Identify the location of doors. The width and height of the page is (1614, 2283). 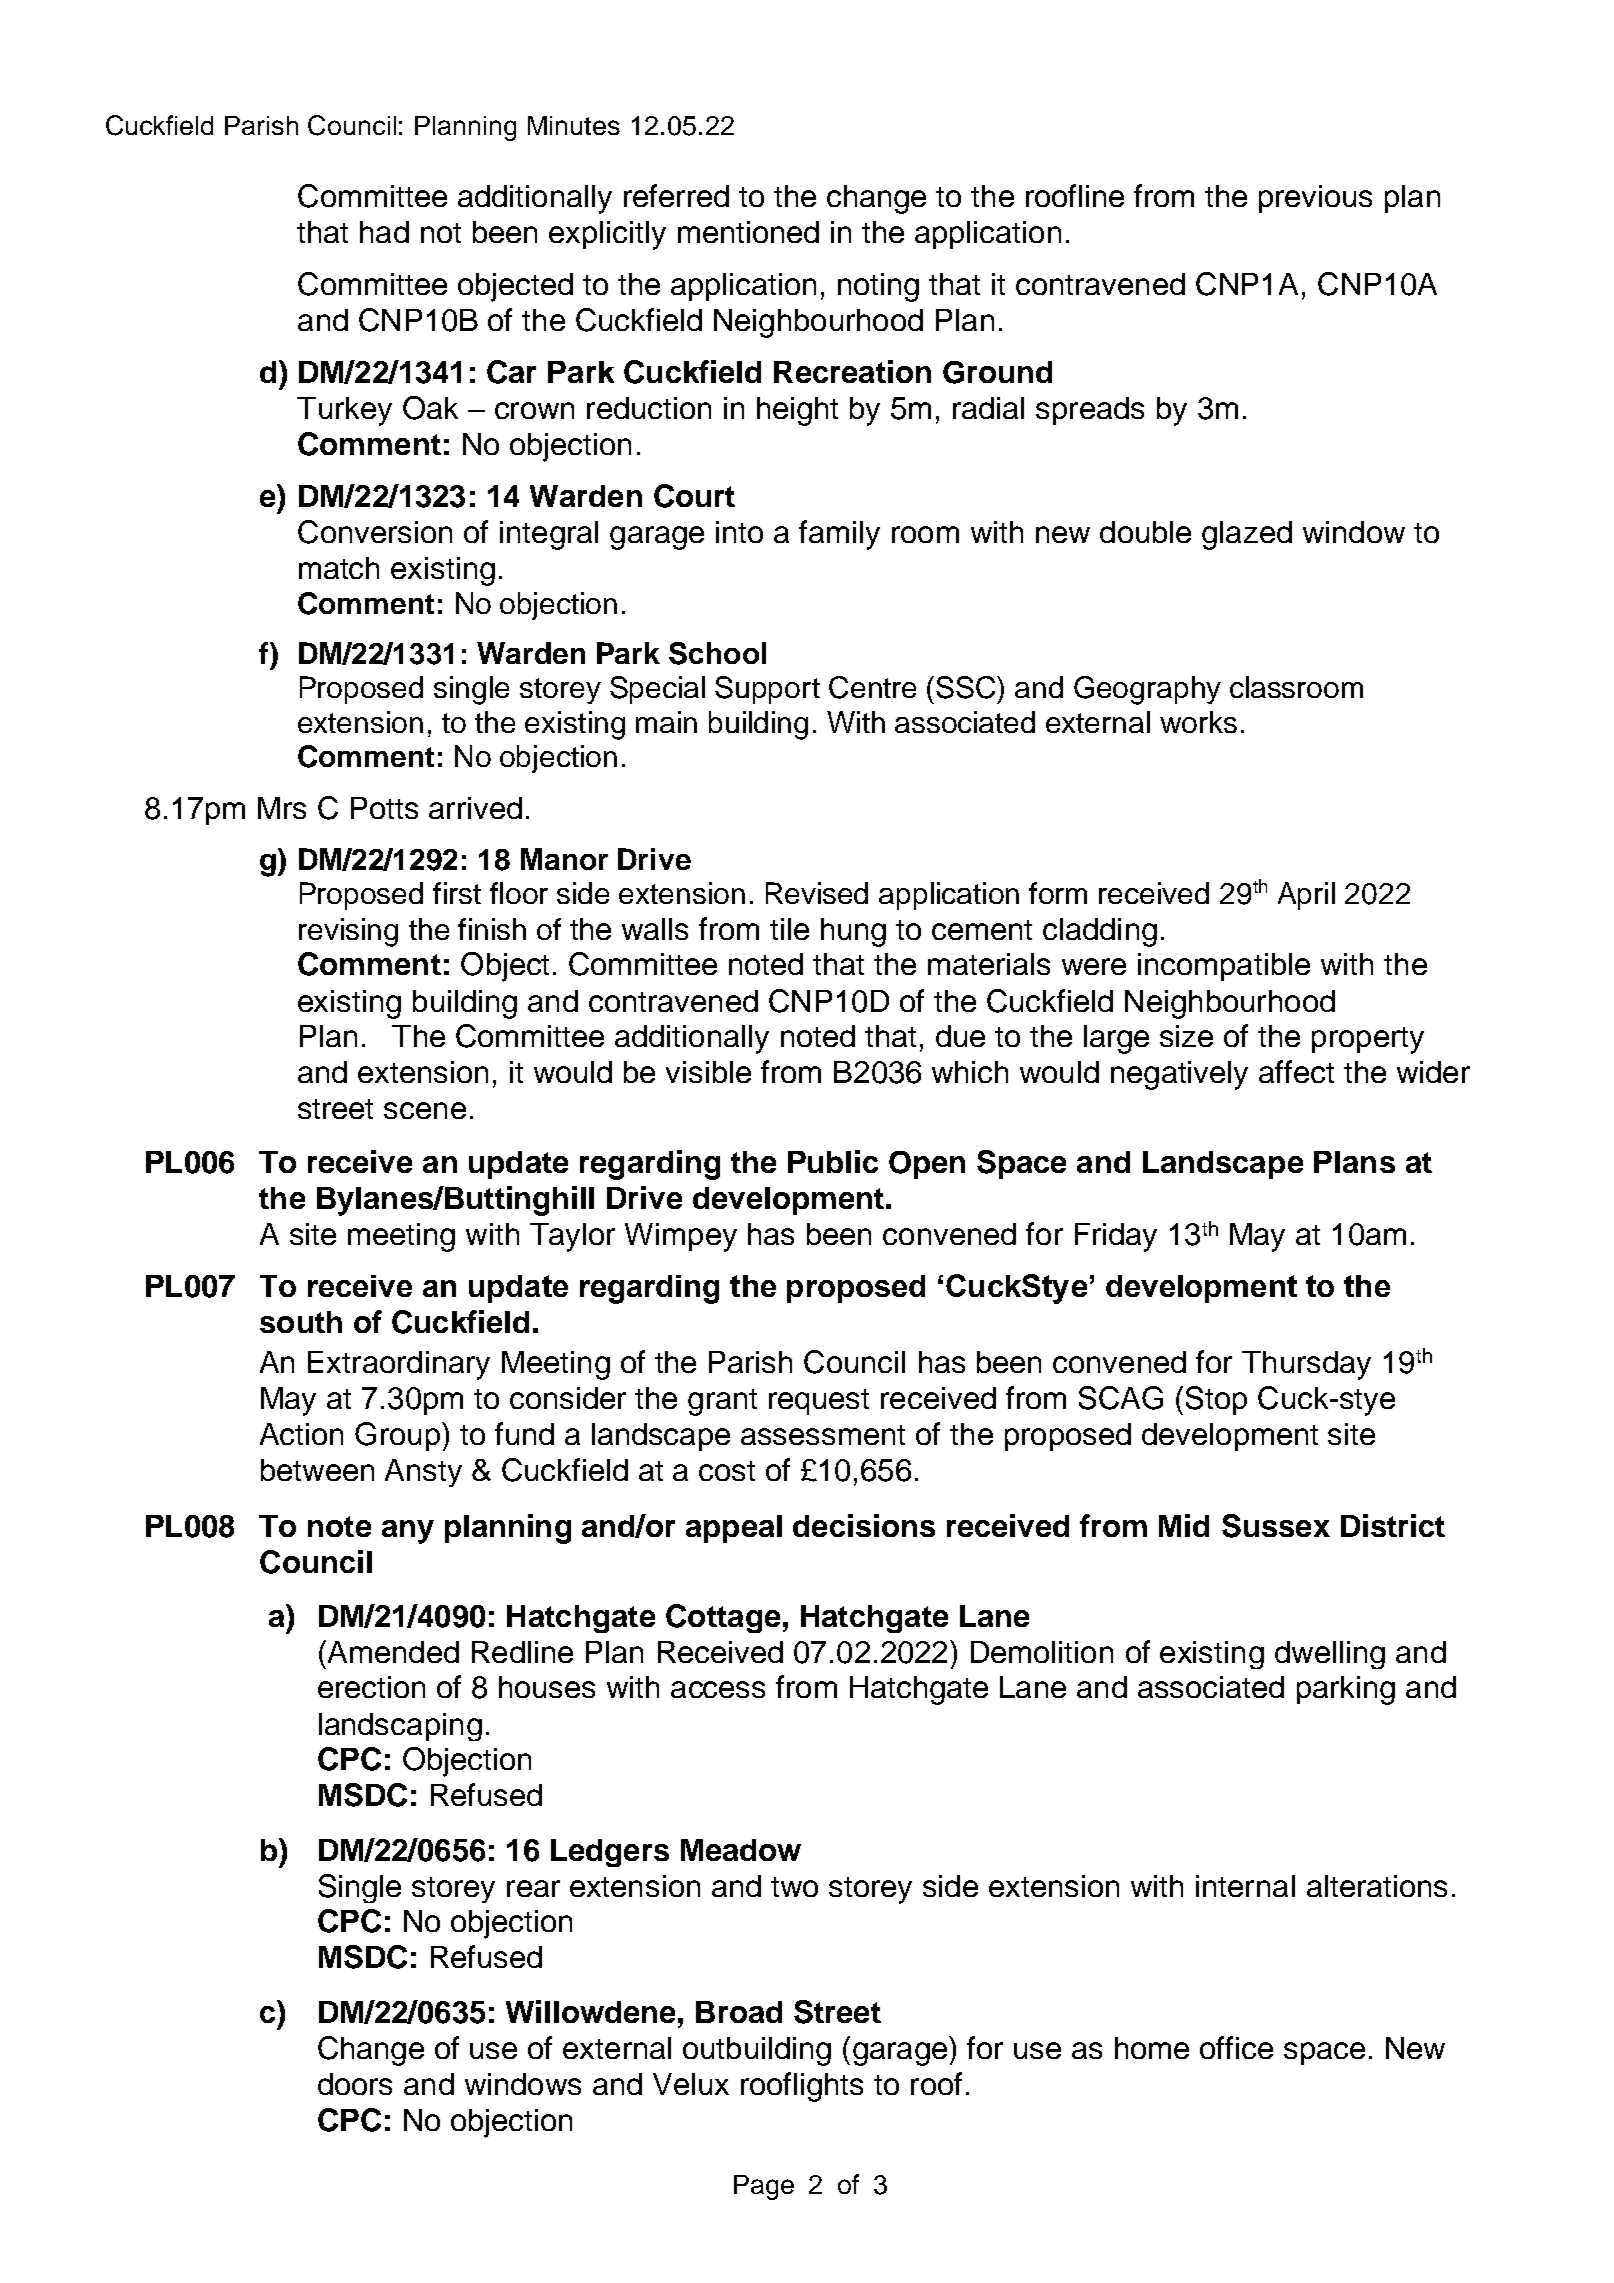
(355, 2084).
